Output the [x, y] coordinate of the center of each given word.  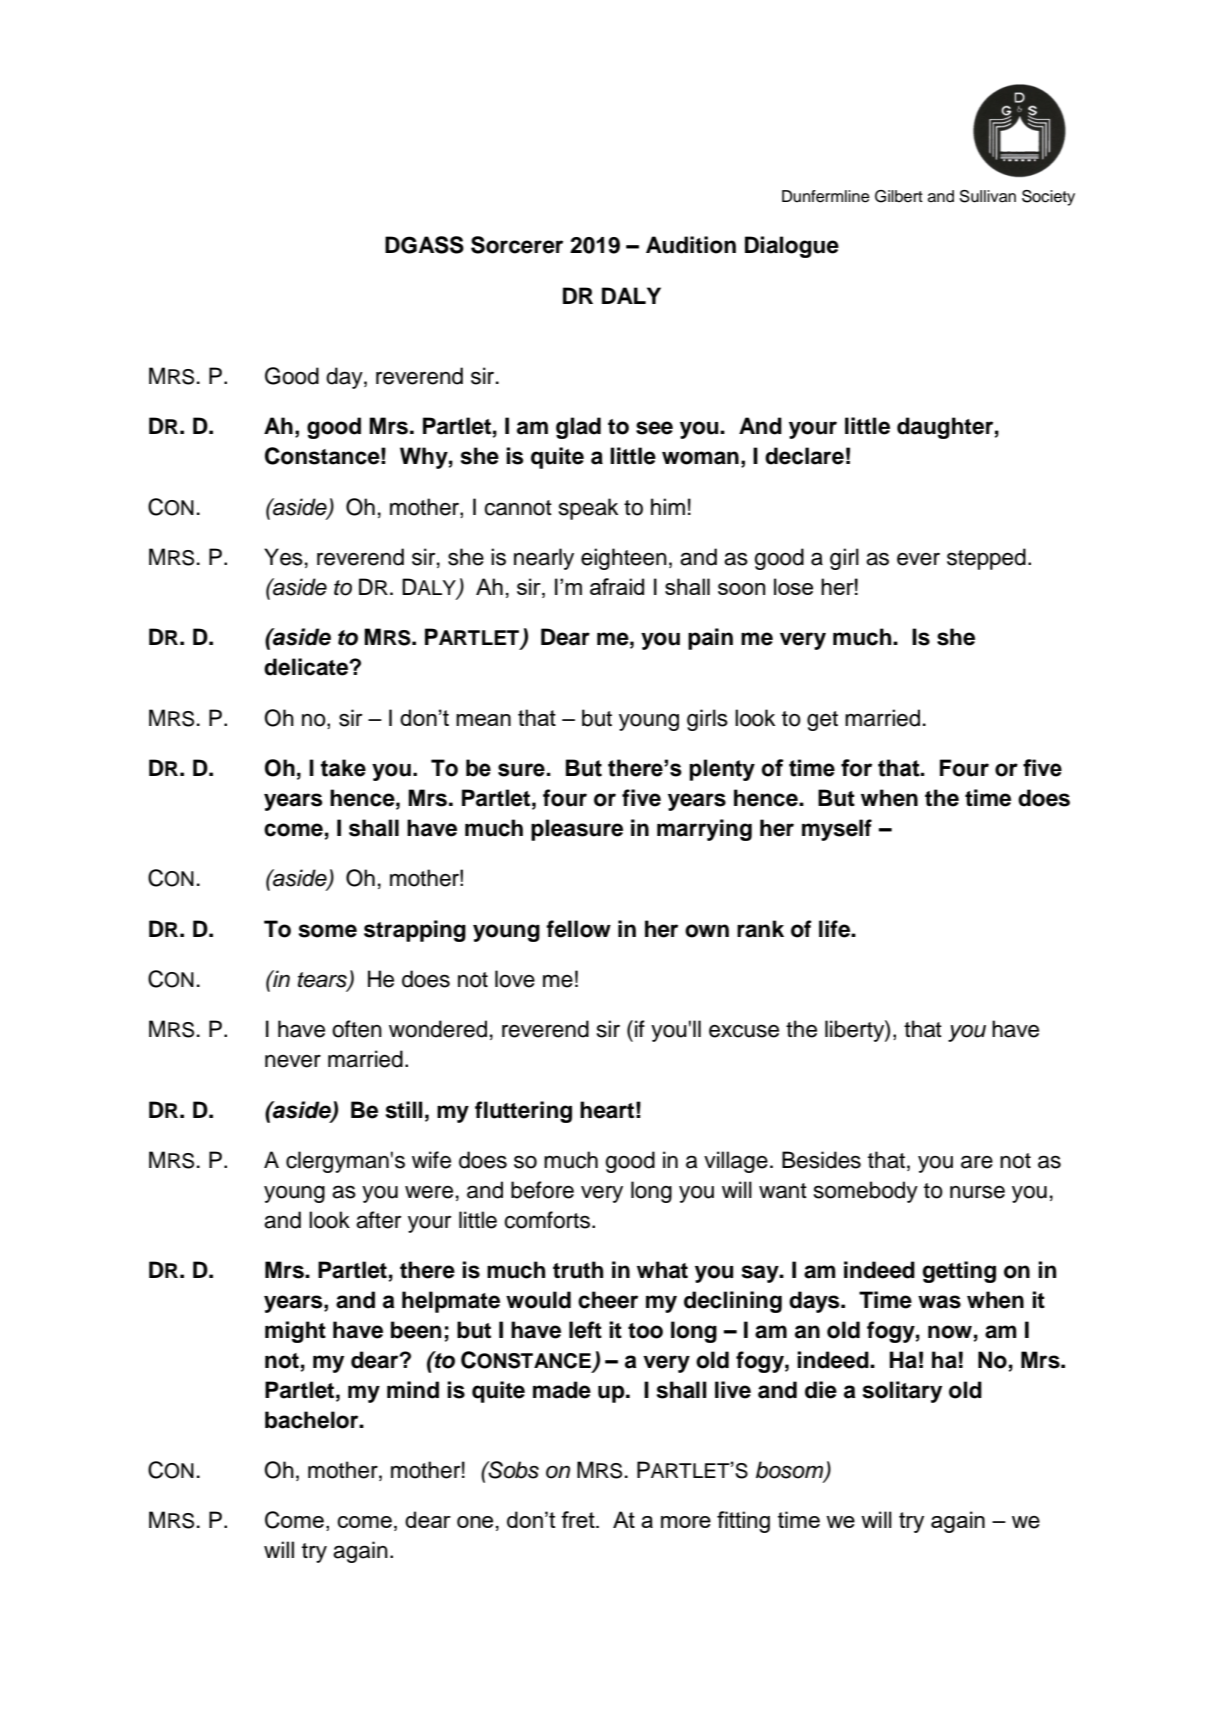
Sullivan [988, 196]
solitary [902, 1392]
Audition [691, 245]
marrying [704, 830]
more [686, 1522]
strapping [415, 931]
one [475, 1522]
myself [837, 830]
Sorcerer [517, 245]
